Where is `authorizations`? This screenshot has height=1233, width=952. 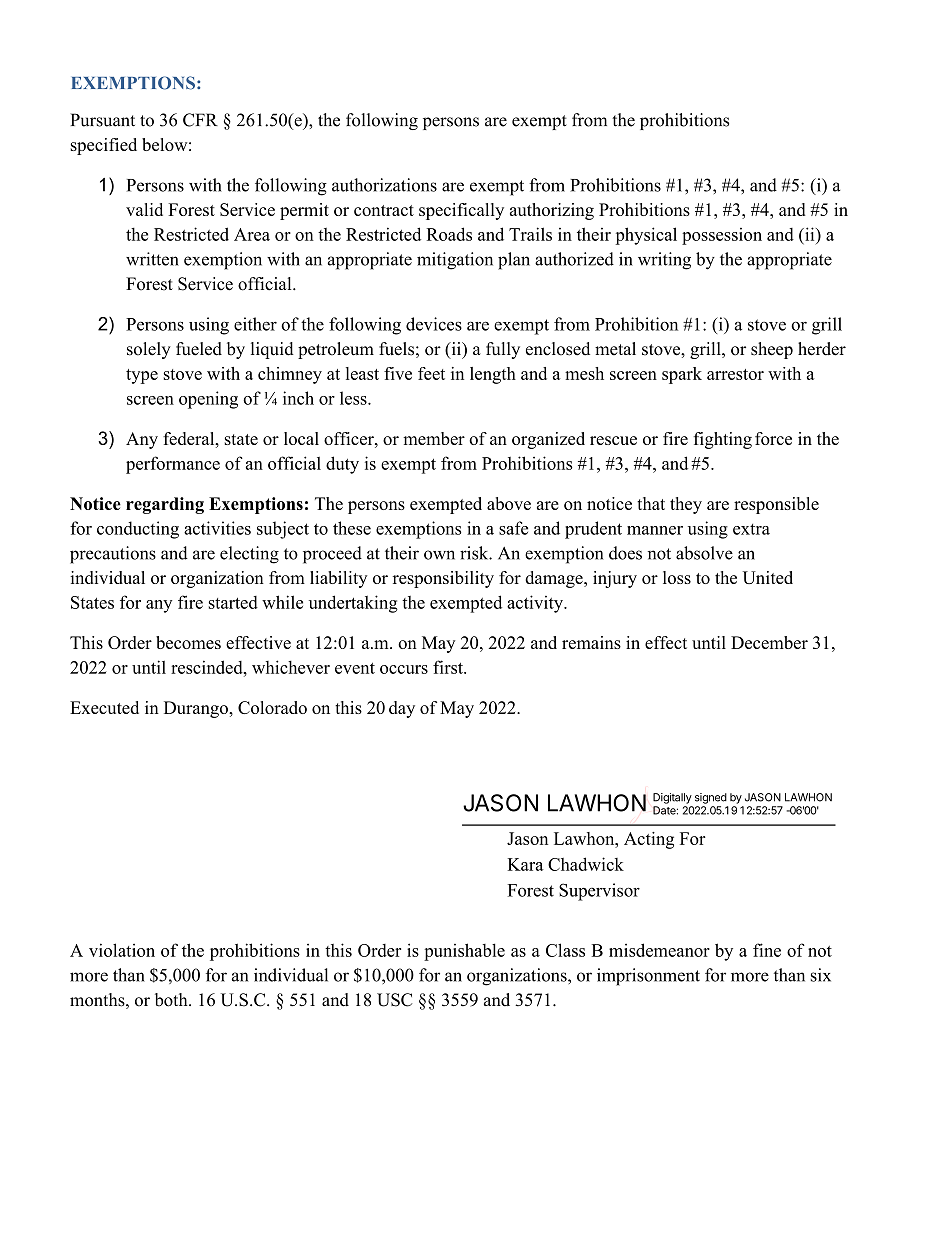
authorizations is located at coordinates (384, 185).
